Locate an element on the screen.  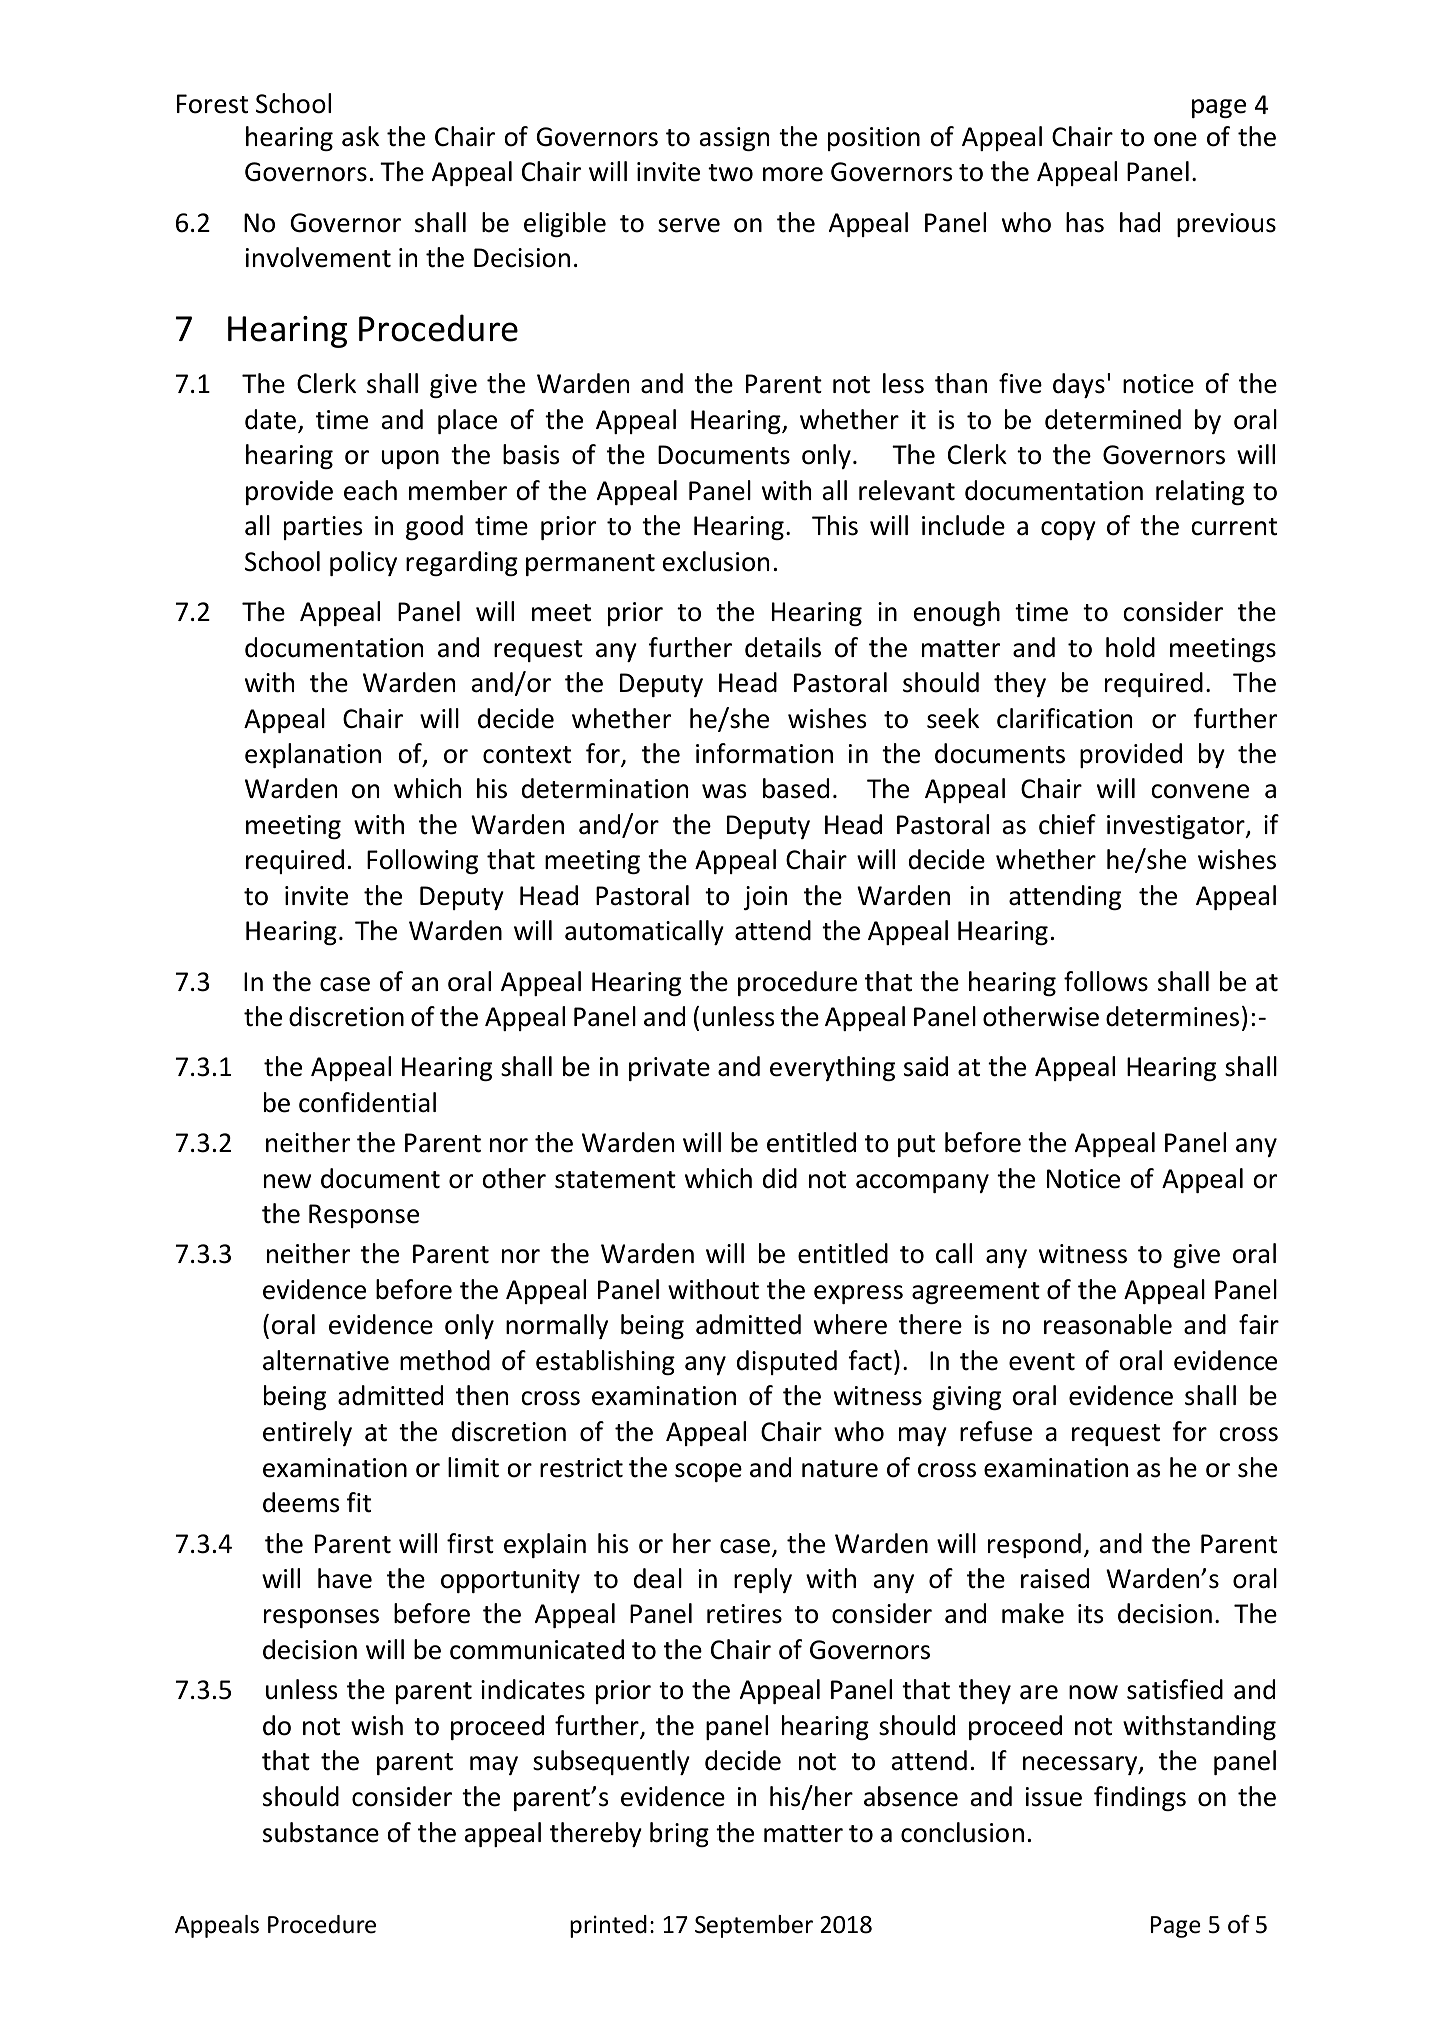
substance is located at coordinates (321, 1832).
